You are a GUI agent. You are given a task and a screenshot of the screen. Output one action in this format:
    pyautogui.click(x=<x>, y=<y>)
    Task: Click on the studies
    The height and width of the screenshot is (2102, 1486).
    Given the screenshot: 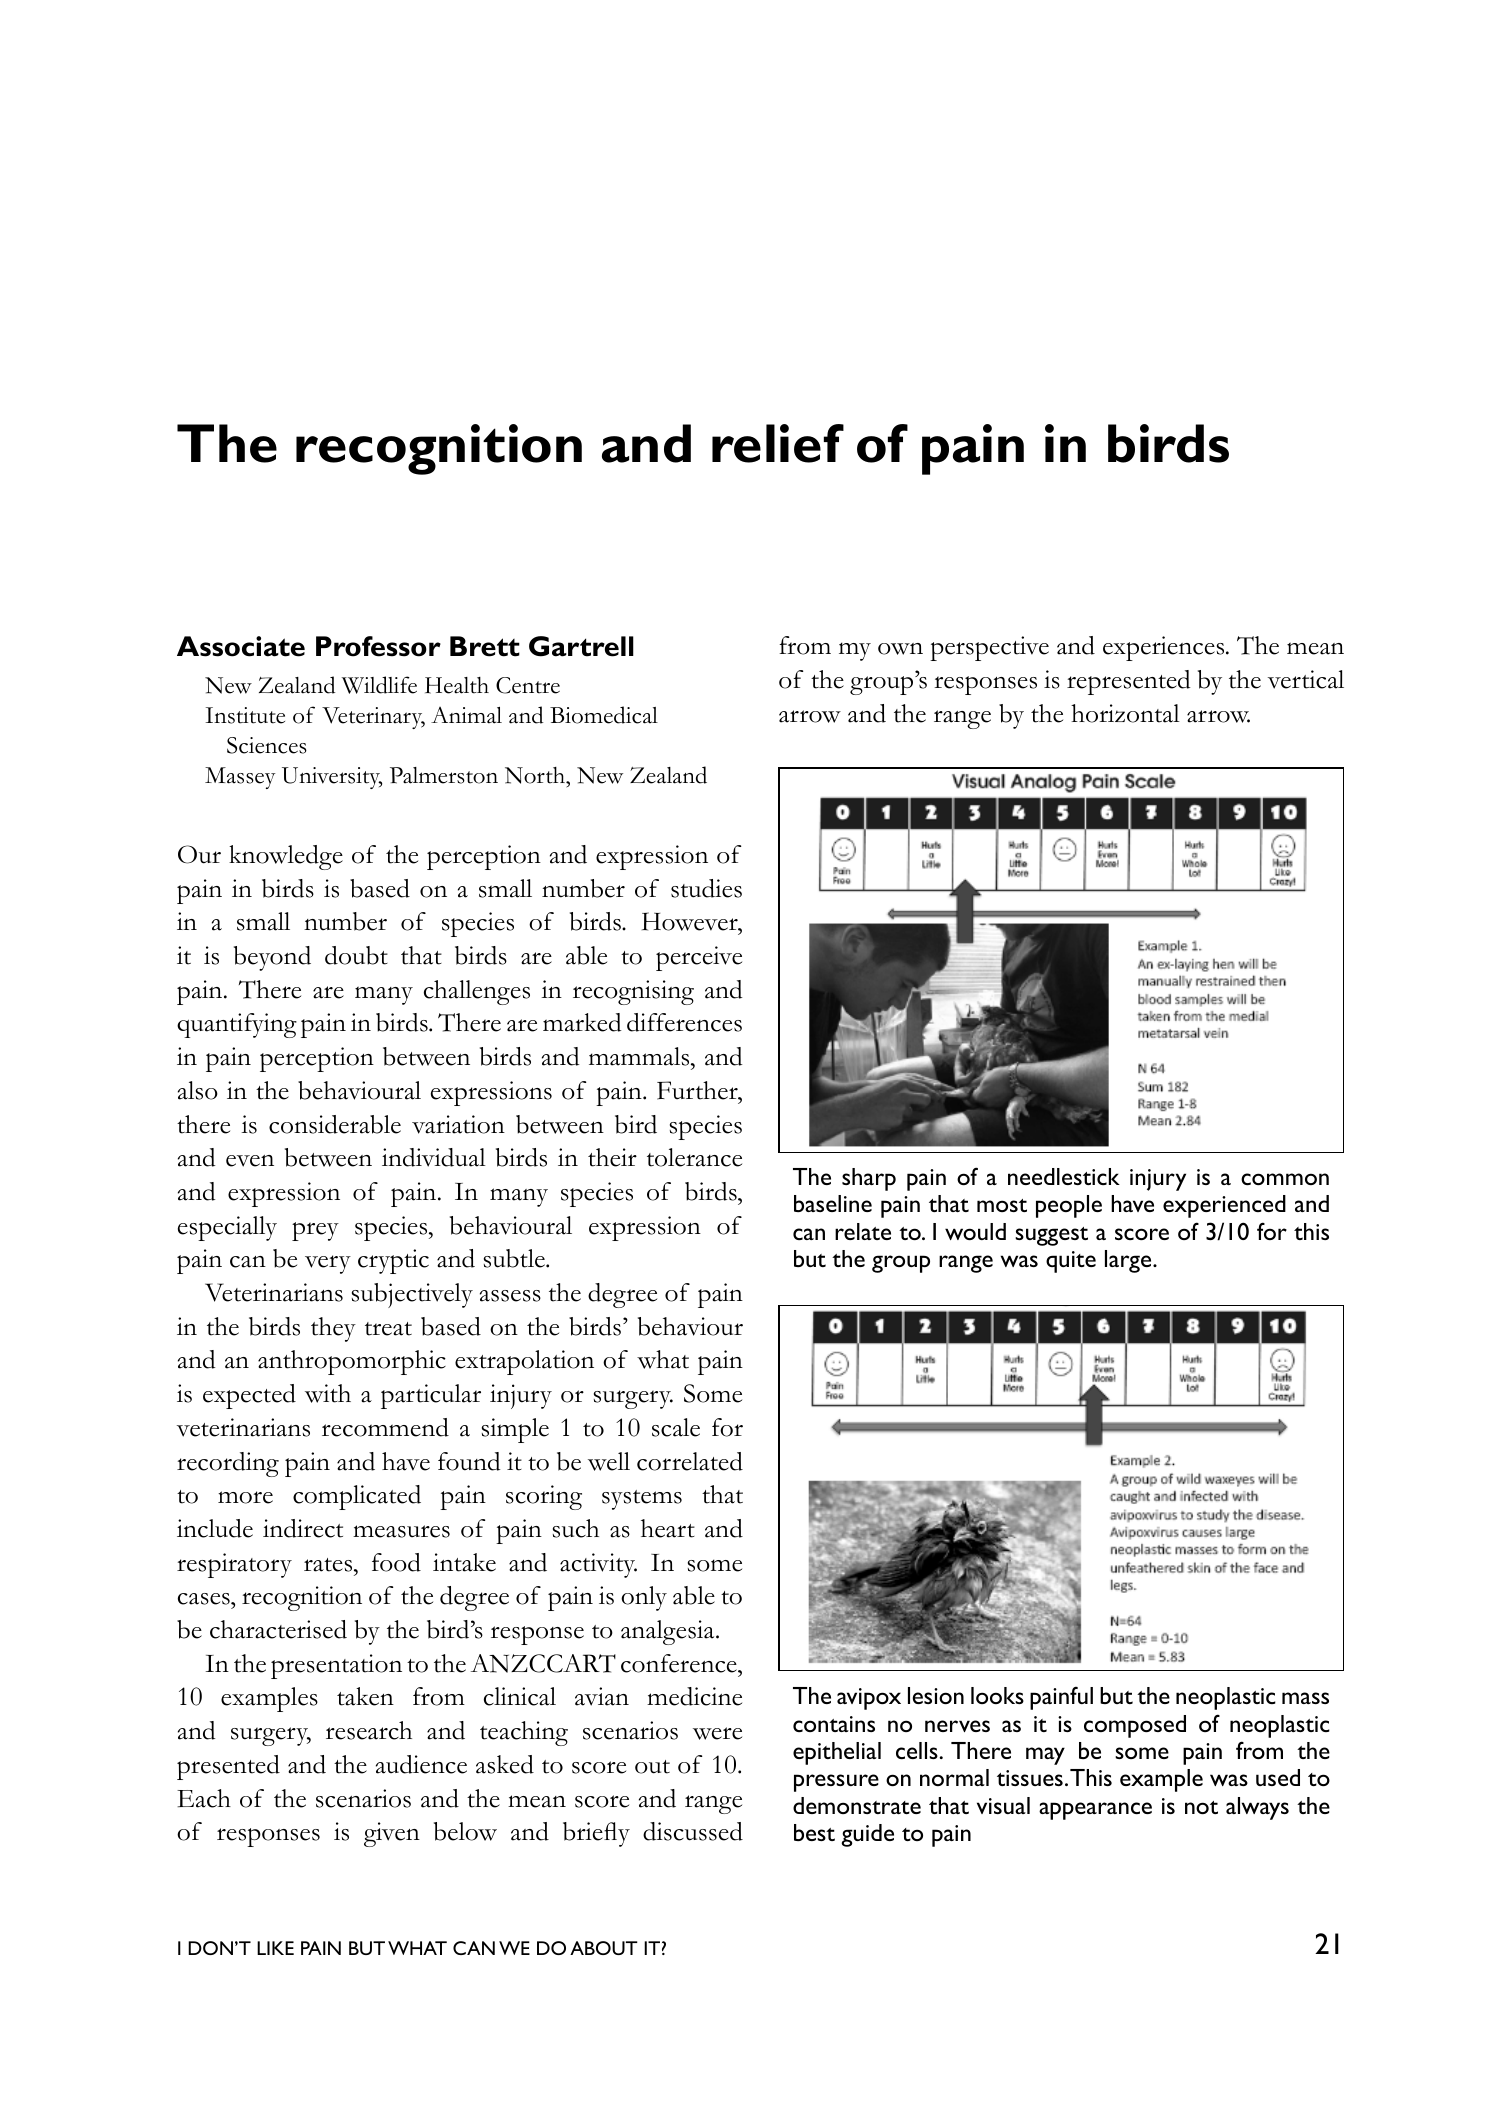 What is the action you would take?
    pyautogui.click(x=706, y=888)
